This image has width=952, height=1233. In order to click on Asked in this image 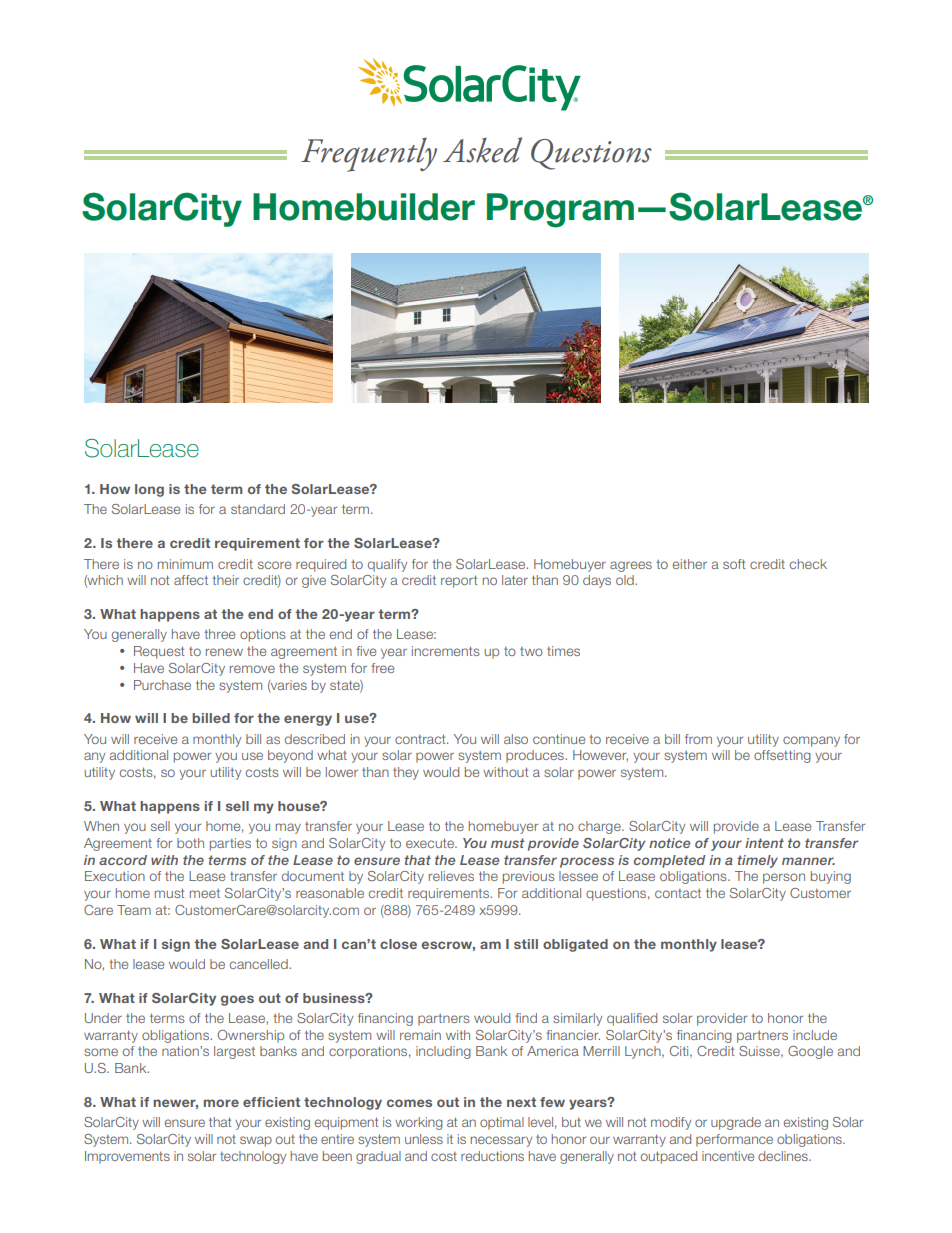, I will do `click(482, 150)`.
